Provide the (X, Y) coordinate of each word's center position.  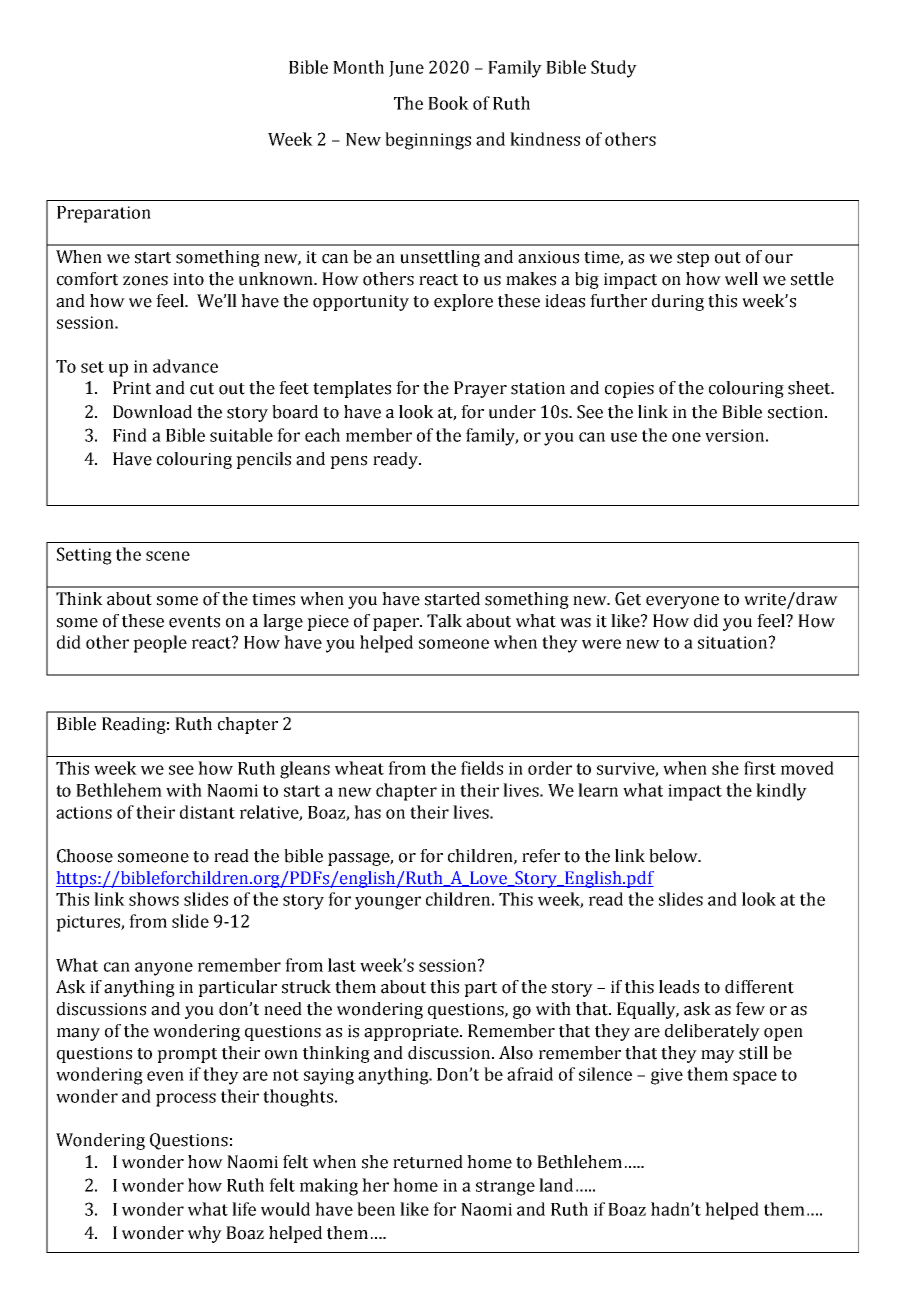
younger (388, 903)
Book (448, 103)
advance (185, 366)
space (755, 1078)
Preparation (104, 214)
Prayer (480, 389)
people (160, 644)
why (205, 1234)
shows (154, 899)
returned (428, 1162)
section (797, 412)
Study (614, 69)
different (759, 987)
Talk (444, 621)
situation (734, 642)
